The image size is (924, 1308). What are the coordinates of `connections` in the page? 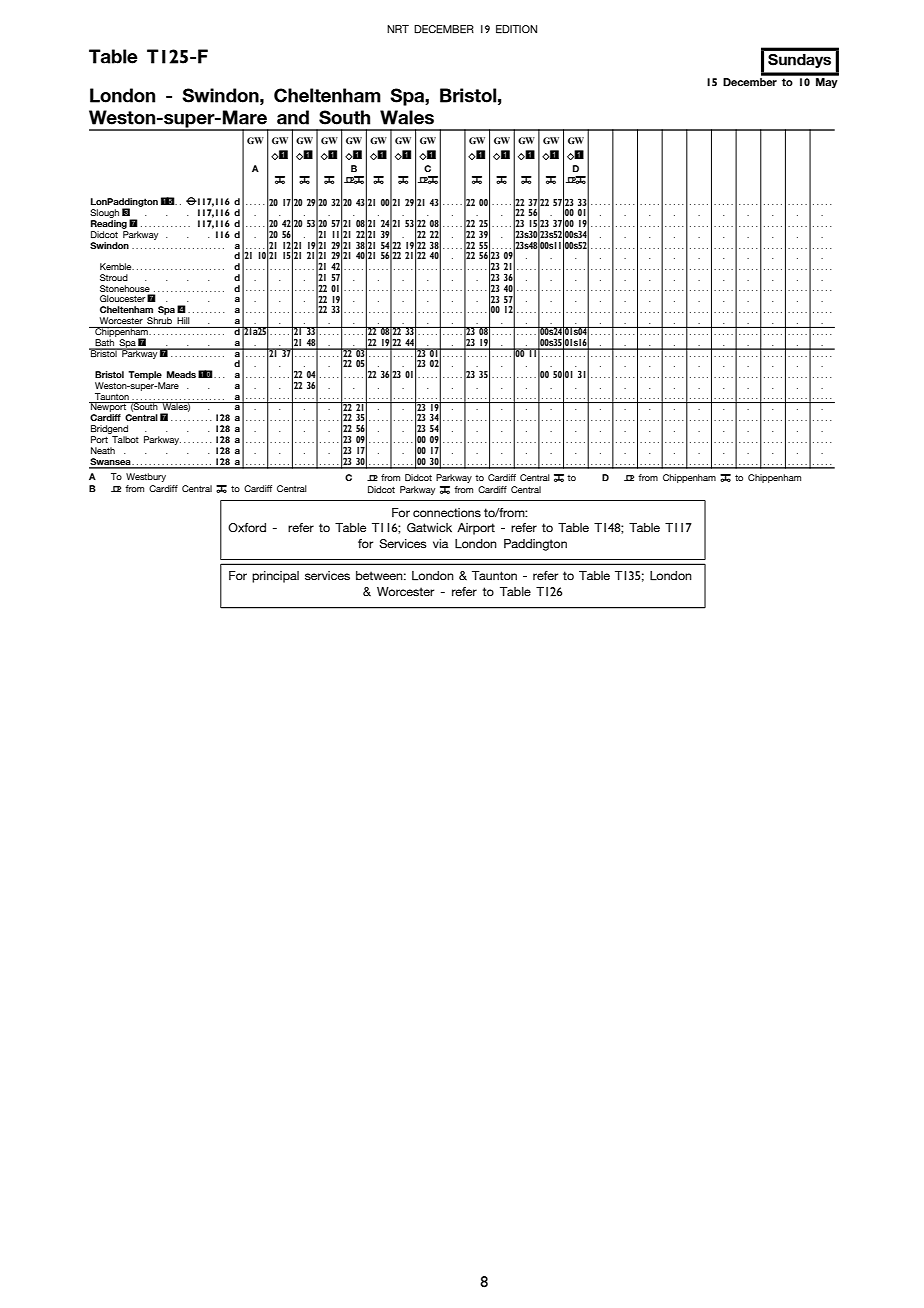 It's located at (447, 512).
